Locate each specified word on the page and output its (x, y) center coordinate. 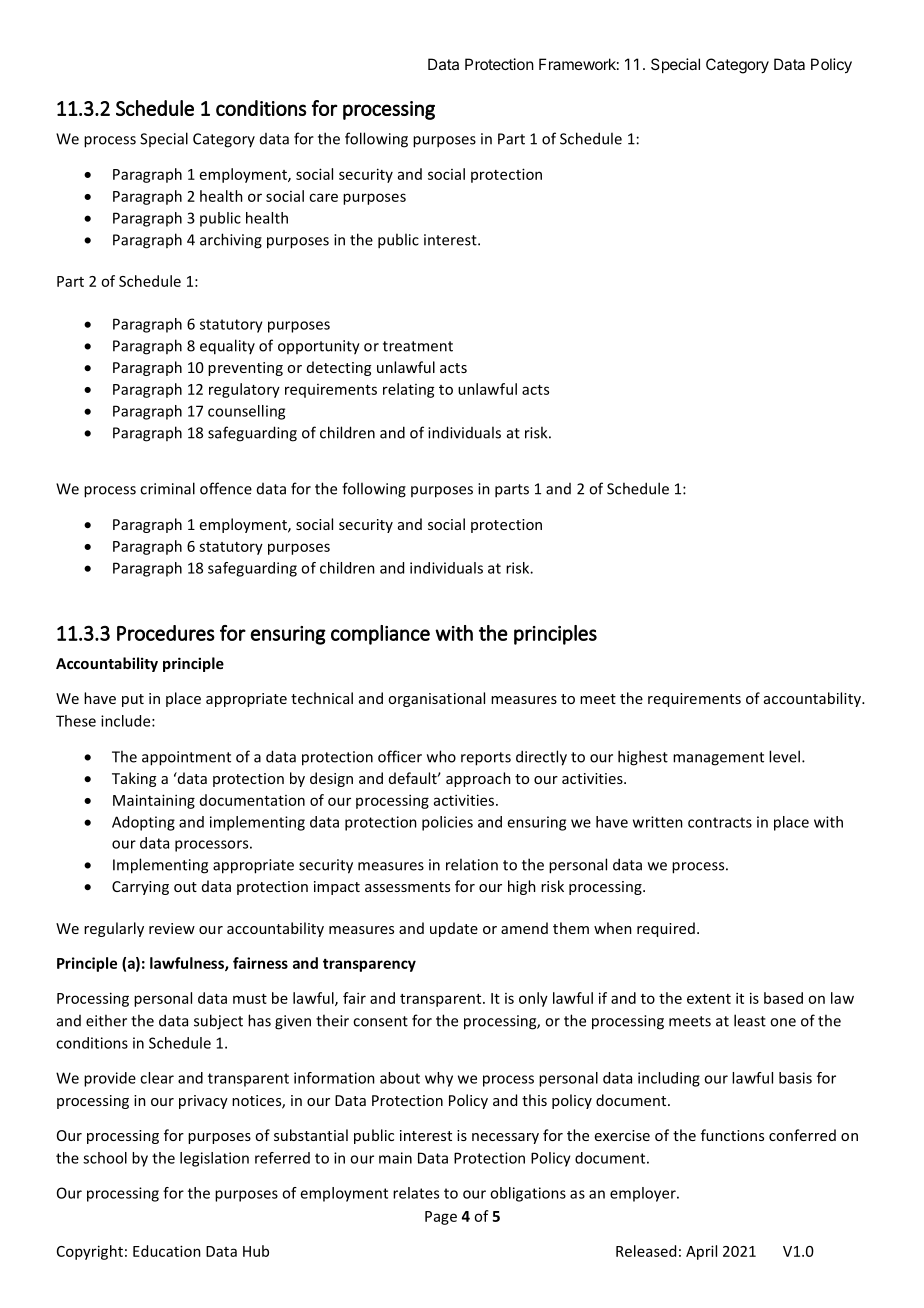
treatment (418, 346)
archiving (231, 241)
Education (167, 1251)
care (323, 197)
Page (441, 1218)
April (701, 1252)
